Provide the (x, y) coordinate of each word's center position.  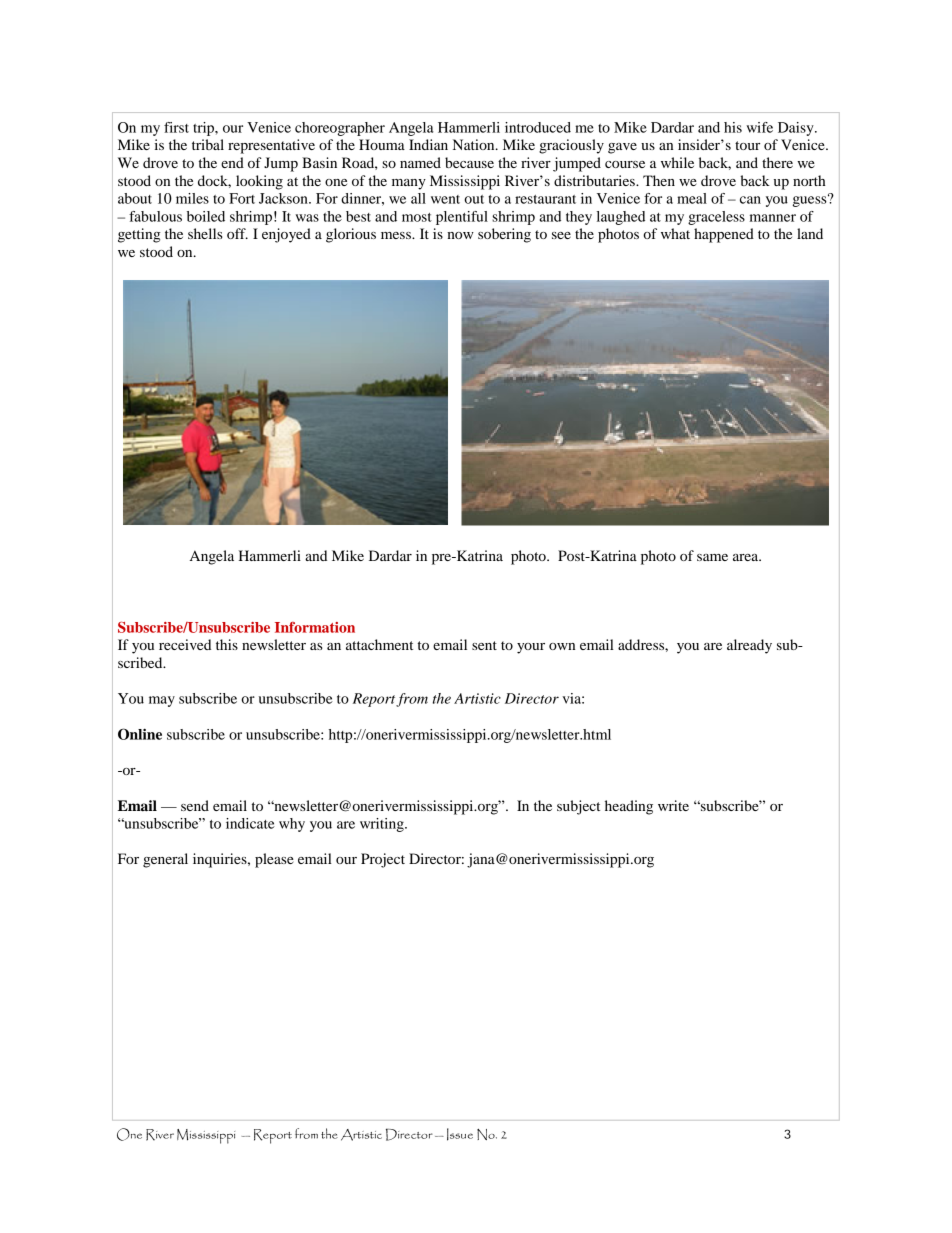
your (531, 648)
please (274, 860)
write (673, 805)
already (749, 646)
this (227, 644)
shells (205, 233)
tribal (208, 144)
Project (383, 860)
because (469, 162)
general (165, 860)
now (460, 235)
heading (629, 807)
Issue (460, 1134)
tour (747, 145)
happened (724, 235)
